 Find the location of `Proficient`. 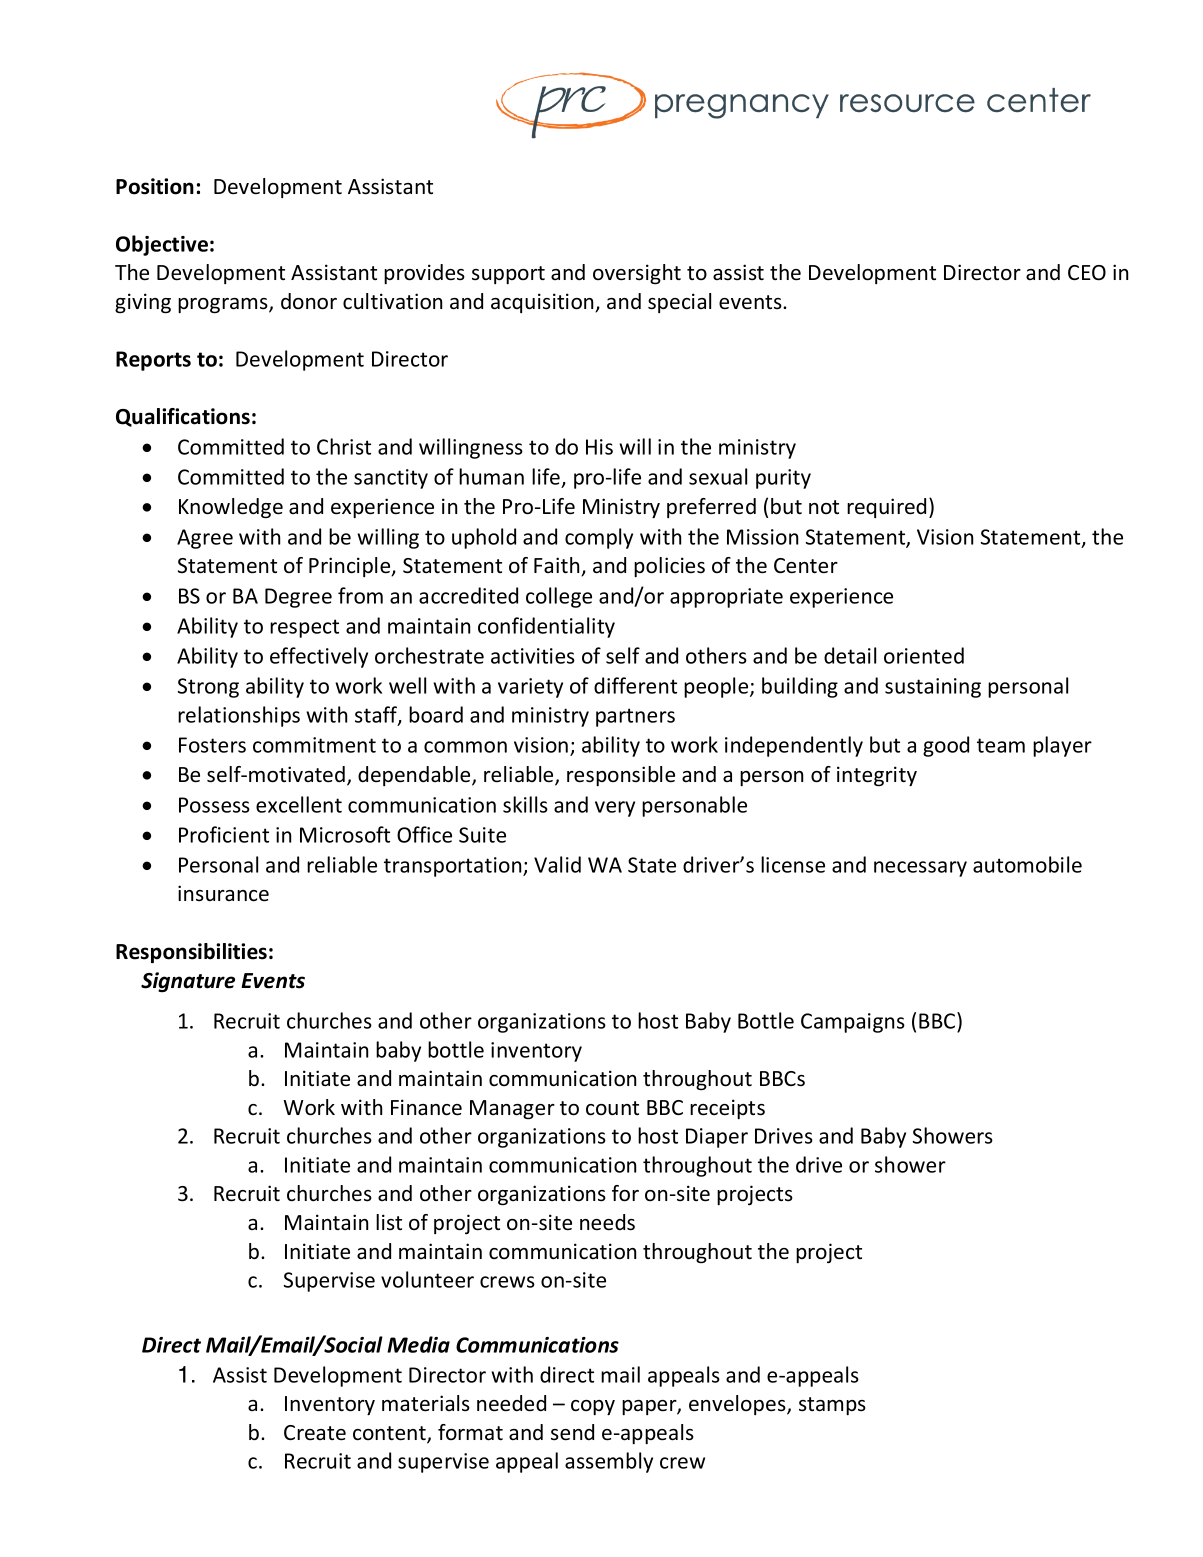

Proficient is located at coordinates (224, 834).
